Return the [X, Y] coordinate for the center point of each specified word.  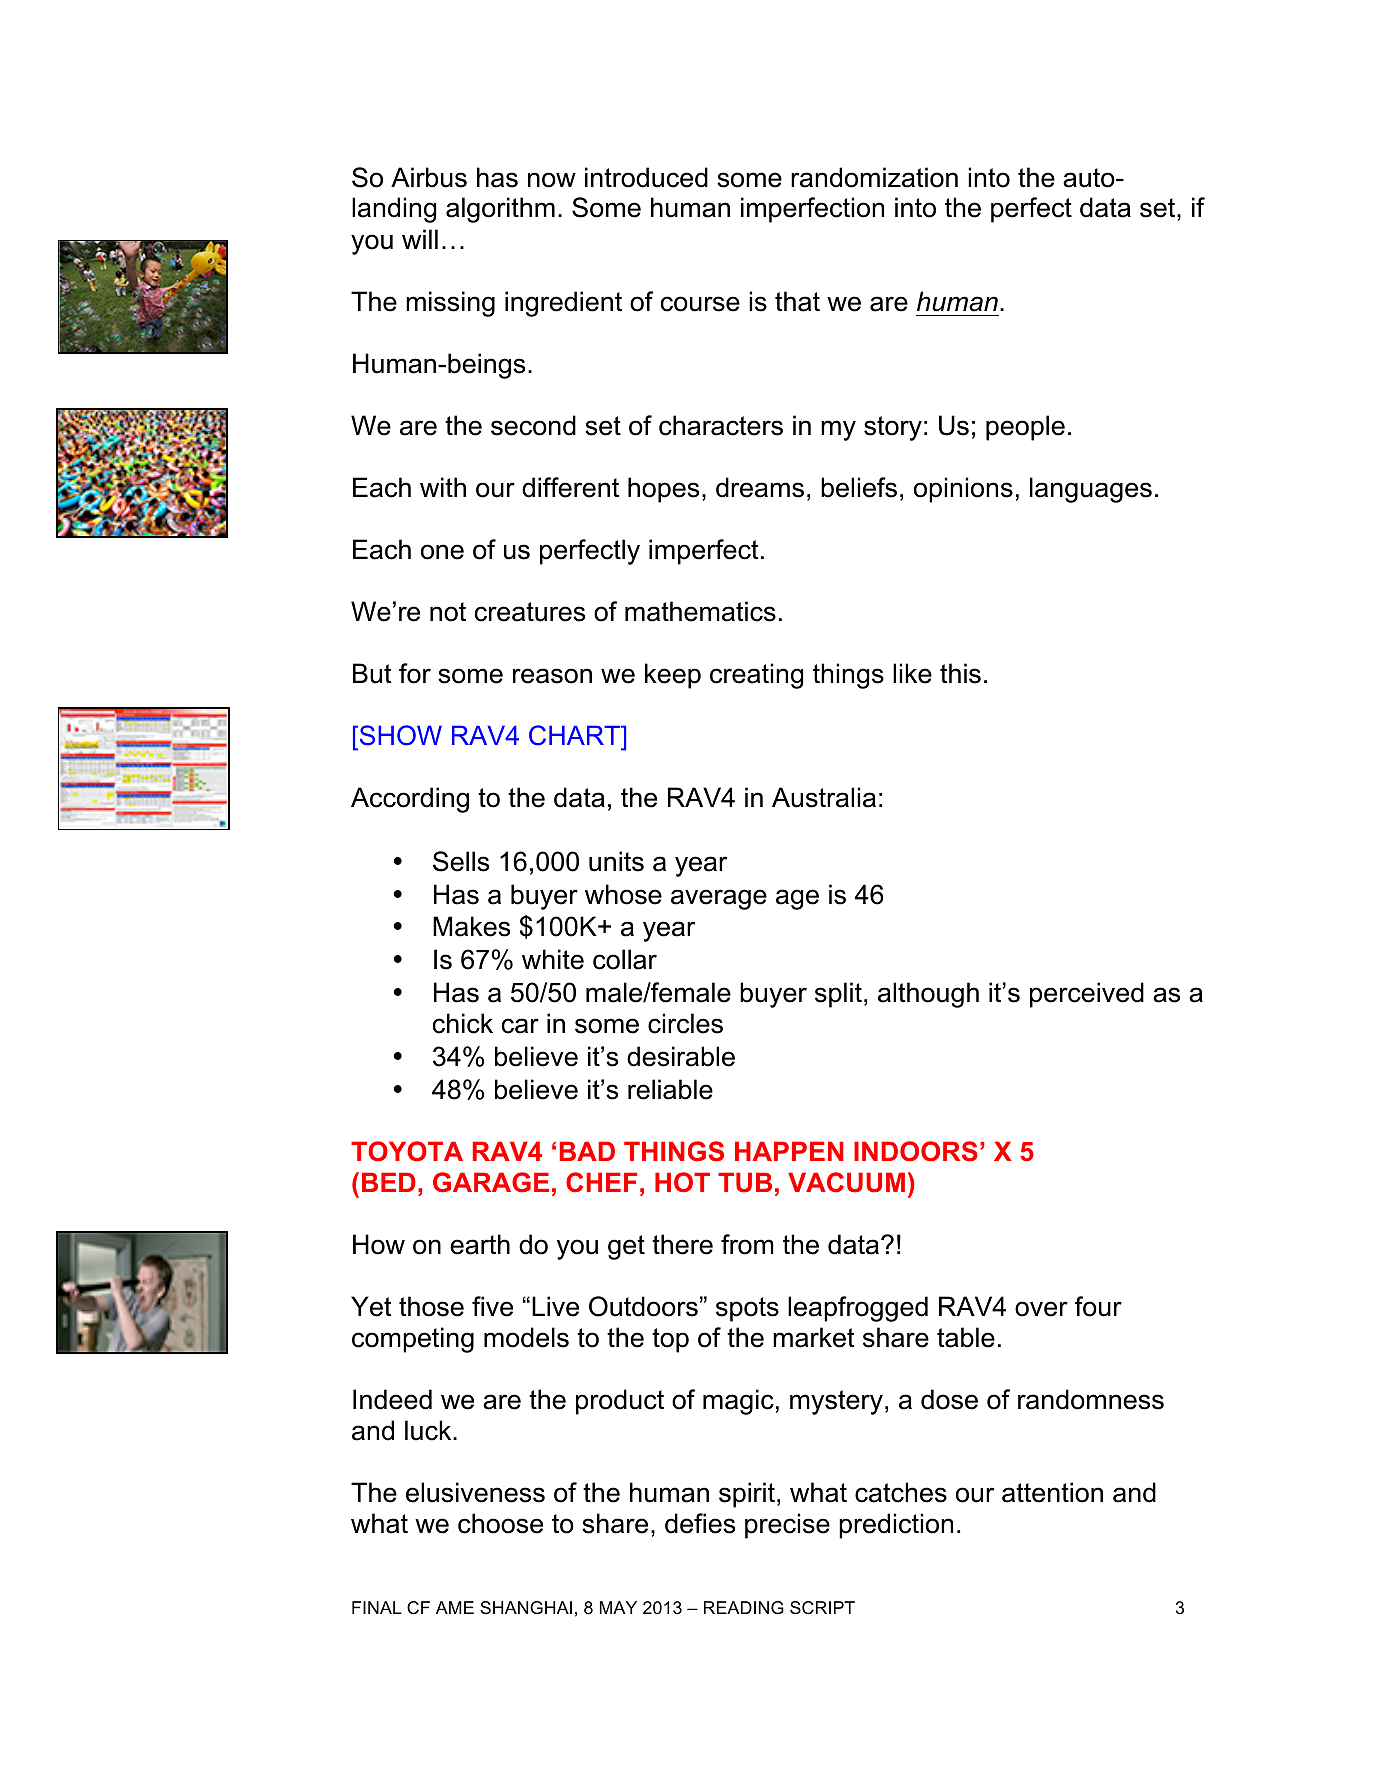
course [700, 304]
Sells [461, 861]
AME [455, 1607]
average [719, 899]
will [420, 239]
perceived [1087, 995]
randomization [874, 177]
